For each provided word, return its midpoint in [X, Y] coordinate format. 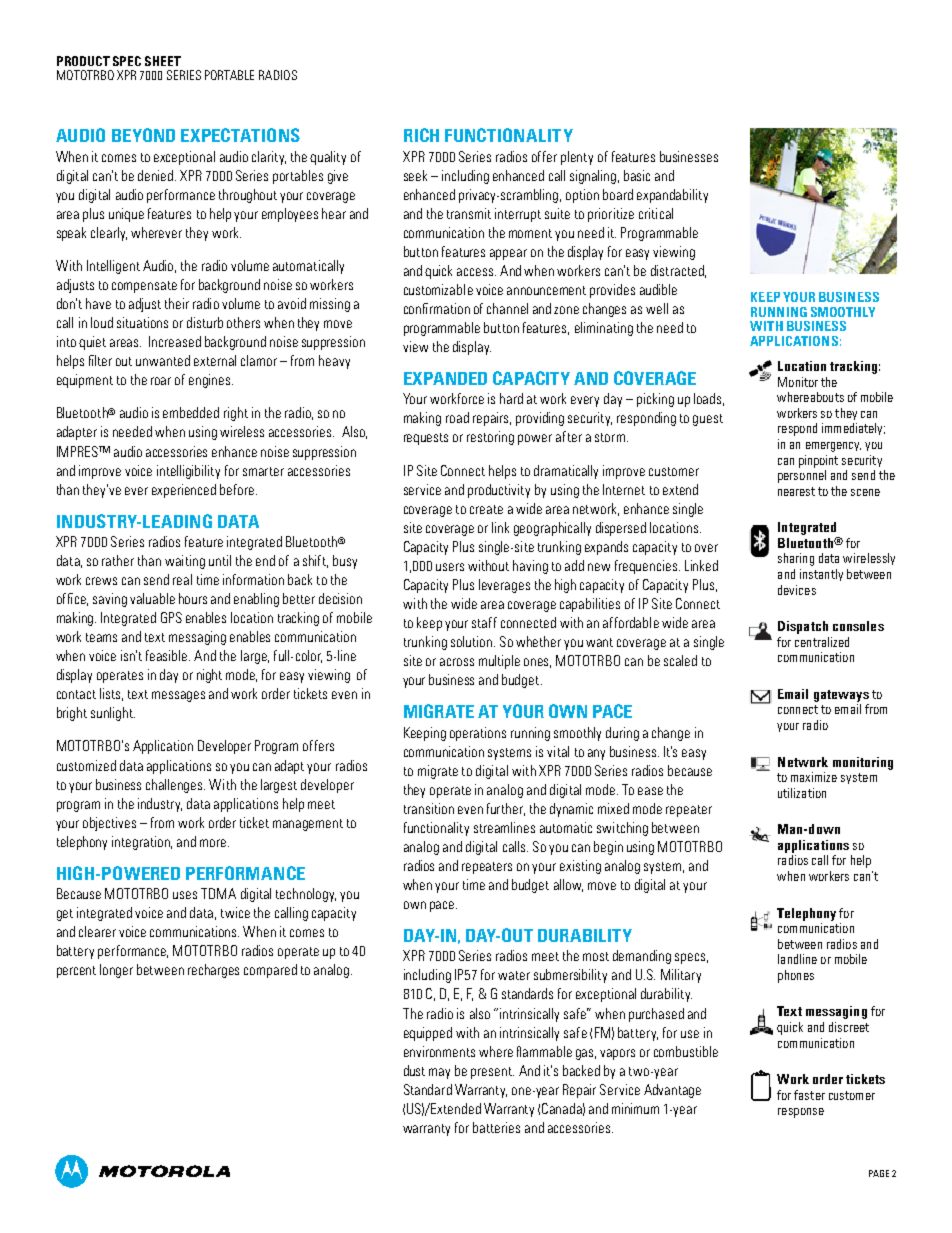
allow [568, 885]
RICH [421, 135]
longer [116, 971]
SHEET [163, 61]
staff [484, 622]
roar [161, 381]
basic [637, 175]
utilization [802, 793]
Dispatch [803, 627]
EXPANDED [445, 378]
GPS [171, 617]
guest [708, 420]
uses [185, 895]
